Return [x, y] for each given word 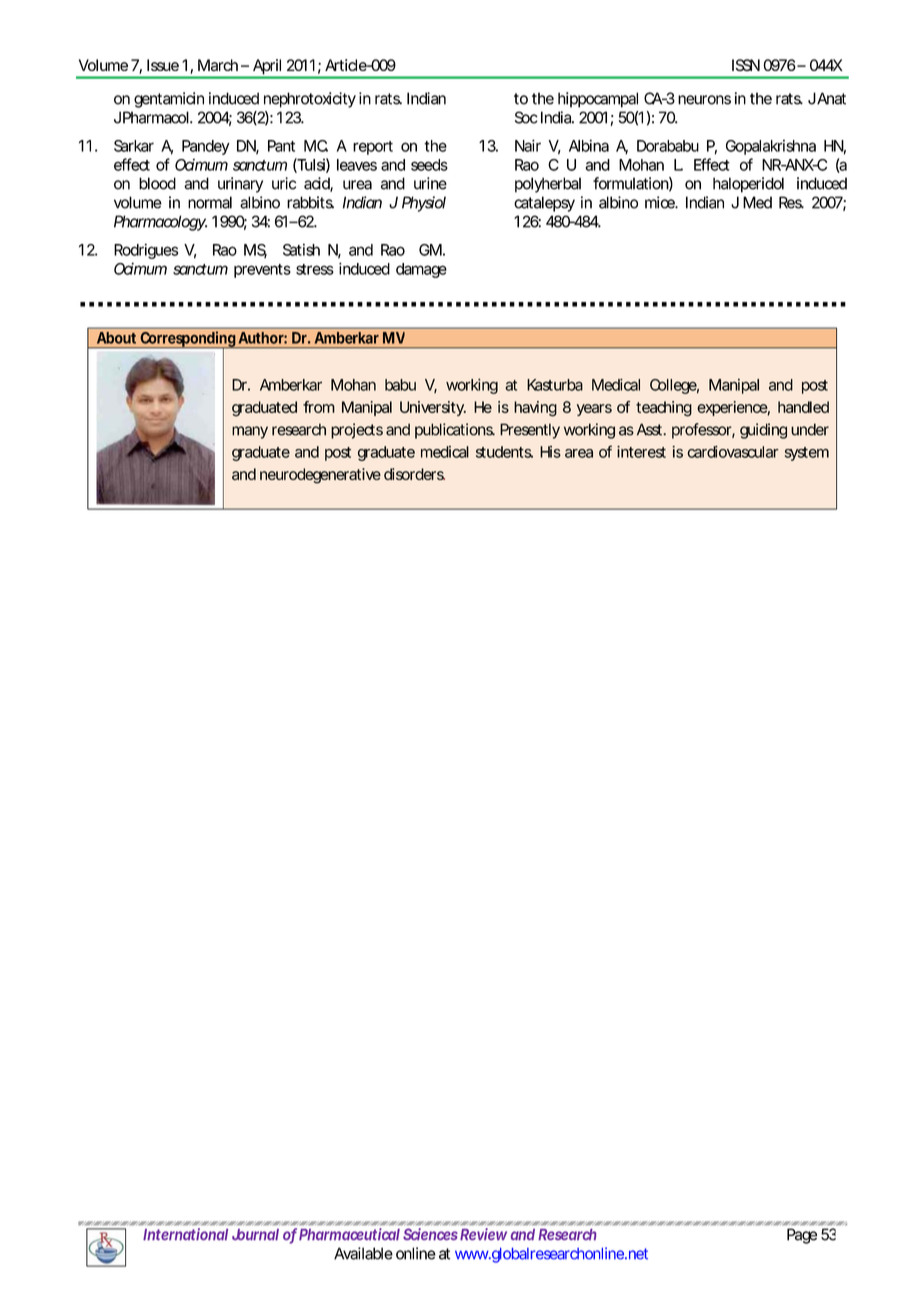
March [218, 65]
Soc [526, 117]
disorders [414, 474]
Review [483, 1234]
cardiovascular [733, 452]
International [185, 1234]
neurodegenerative [320, 476]
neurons [704, 100]
